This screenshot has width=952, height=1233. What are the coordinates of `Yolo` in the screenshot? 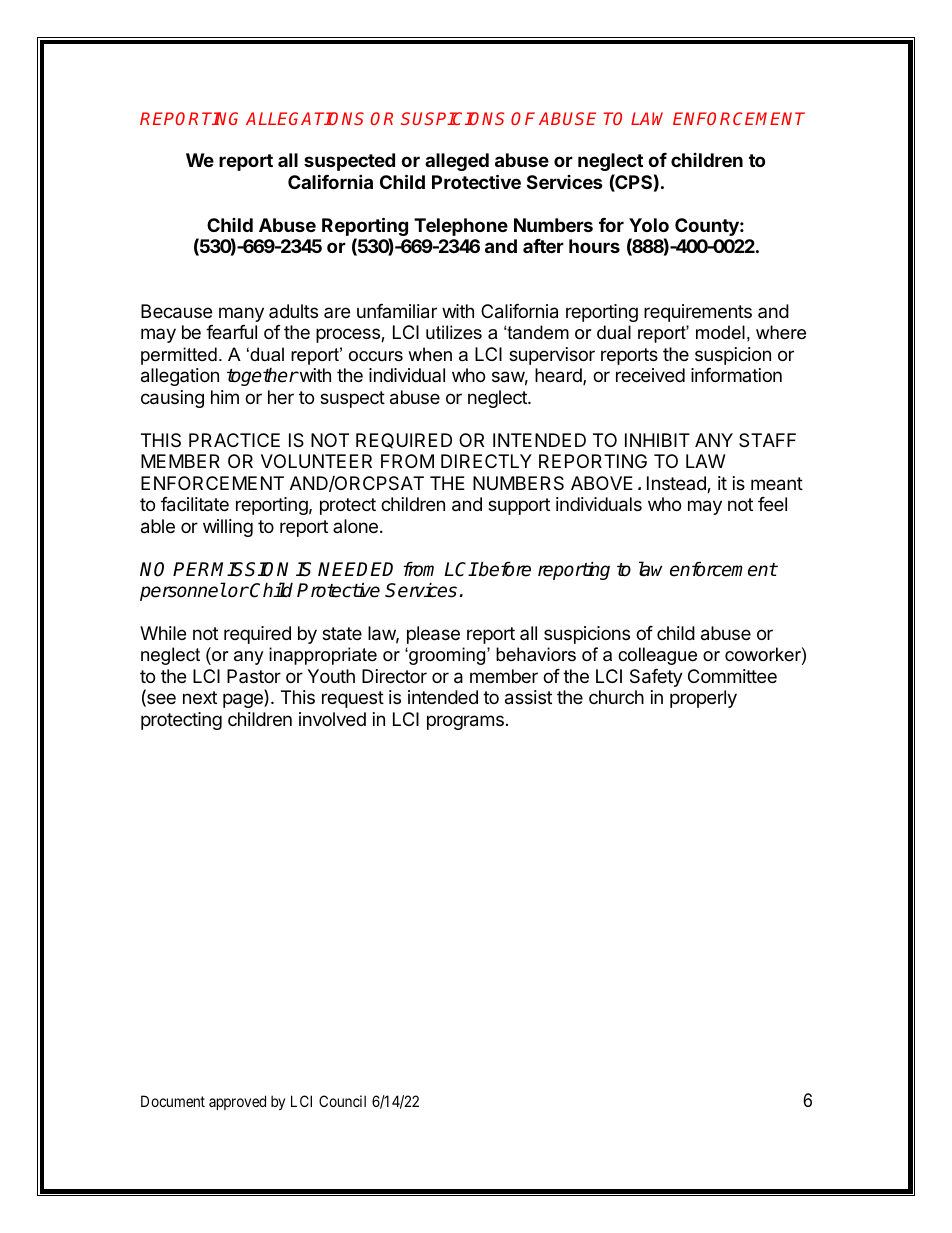 It's located at (649, 225).
